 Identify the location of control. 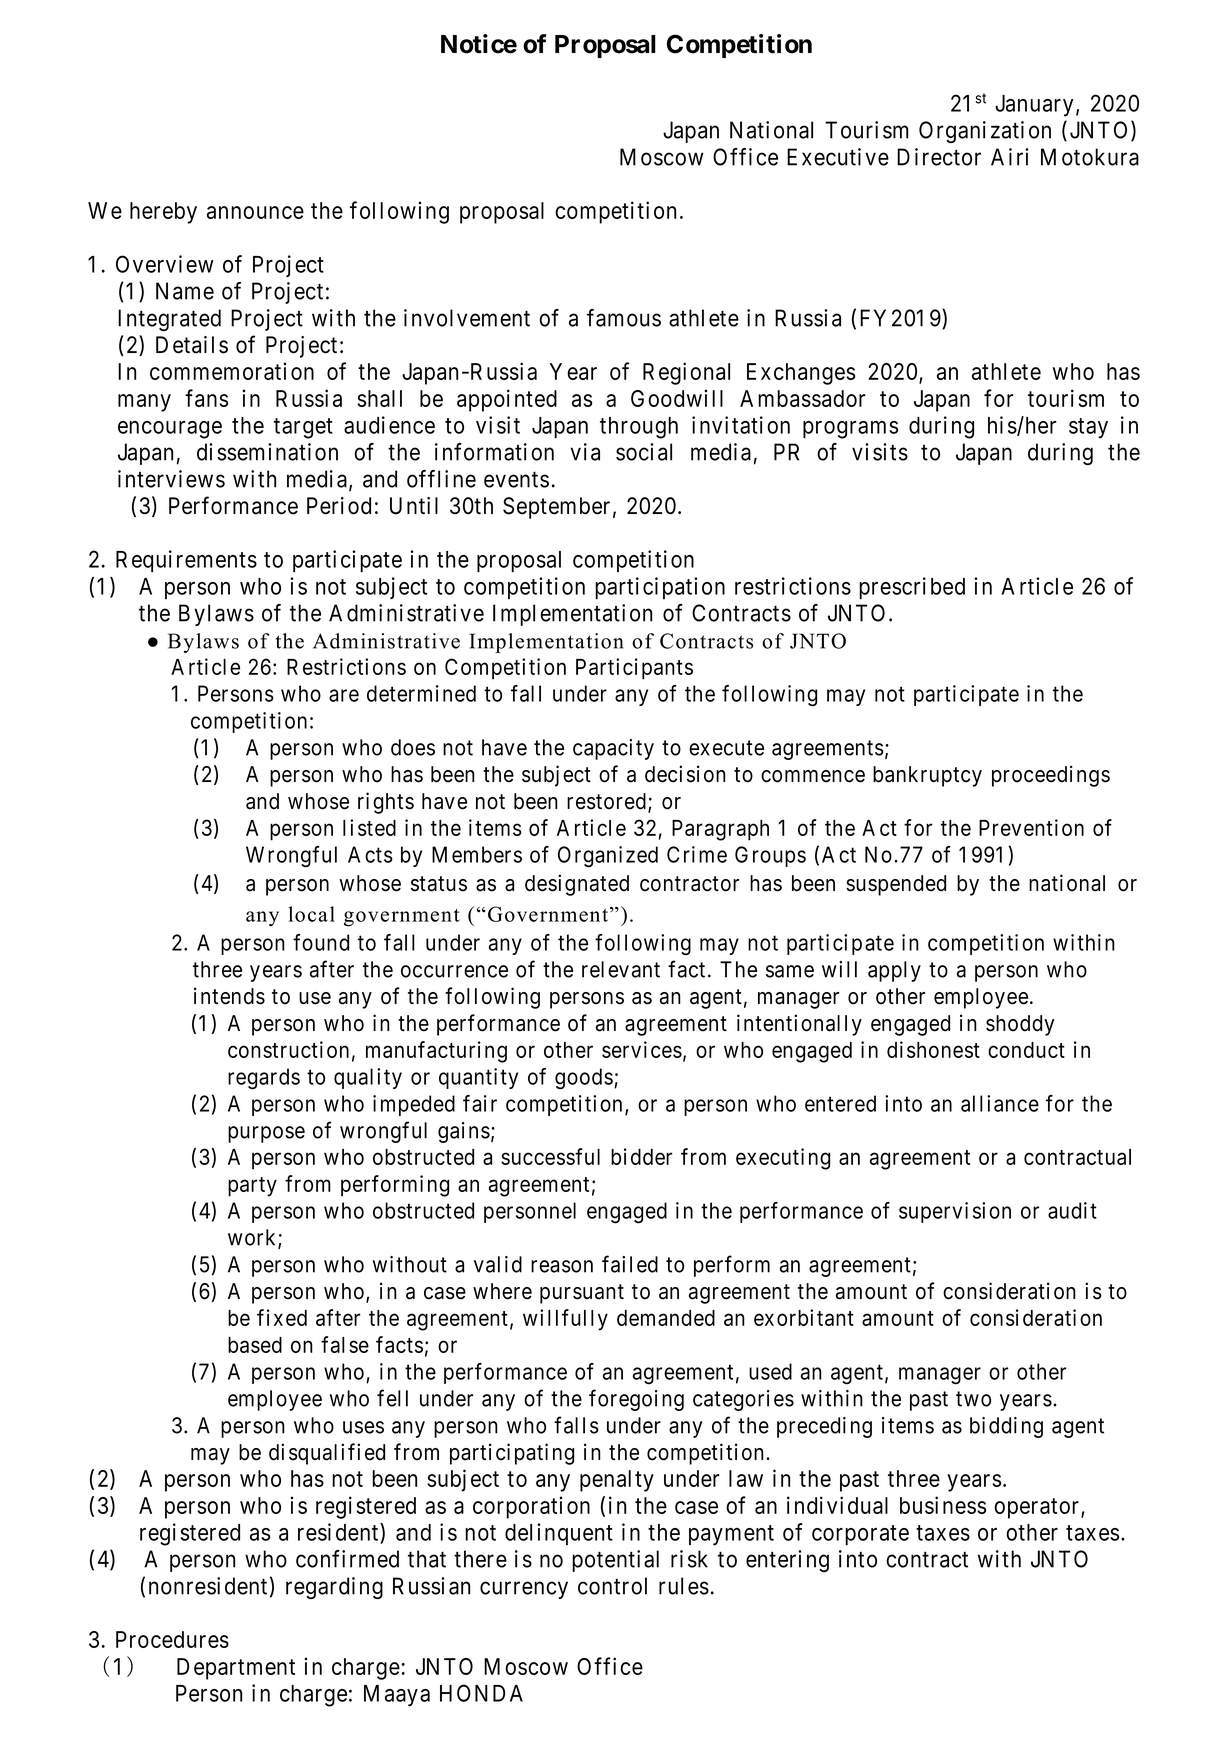
(612, 1586).
